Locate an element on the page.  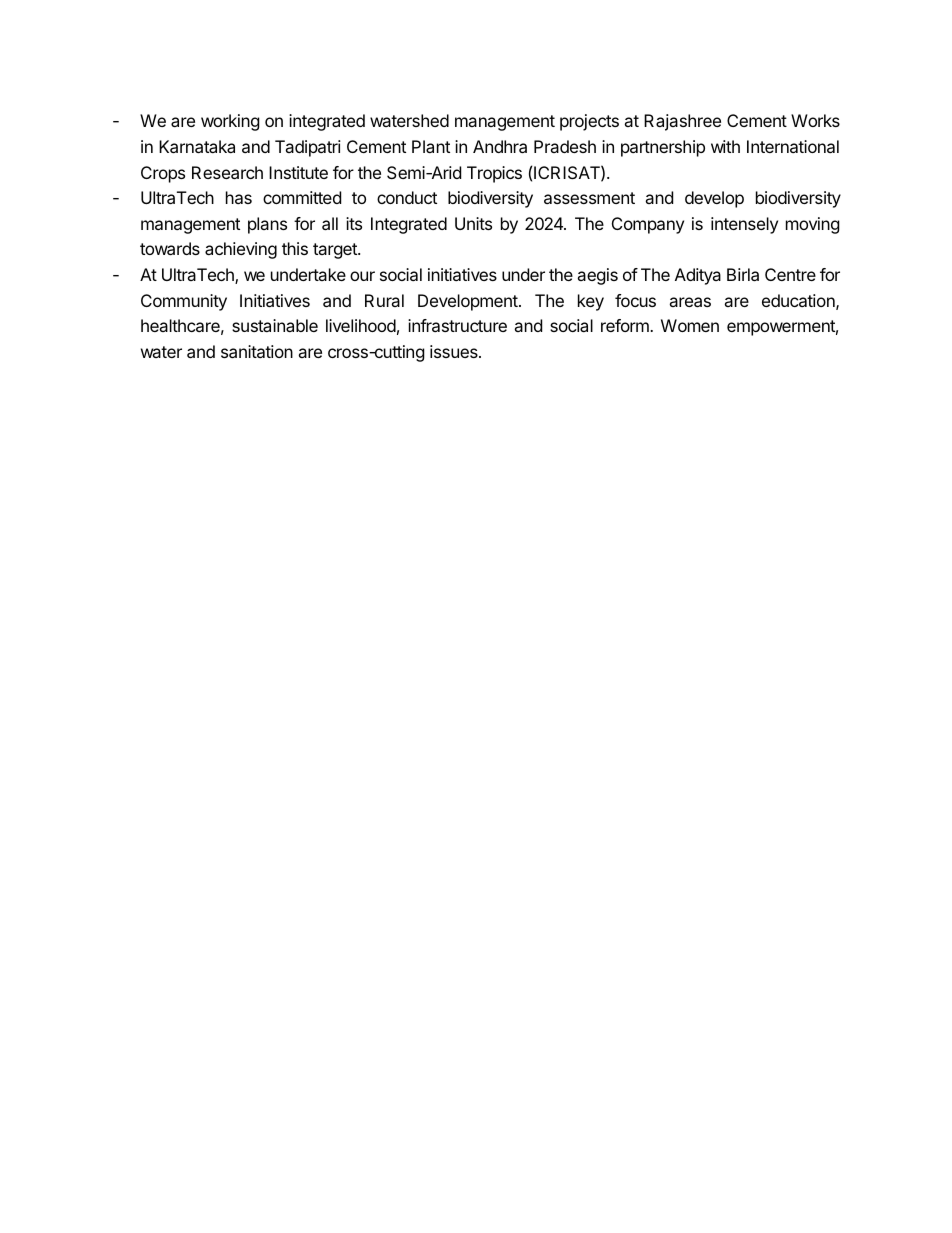
intensely is located at coordinates (744, 225).
